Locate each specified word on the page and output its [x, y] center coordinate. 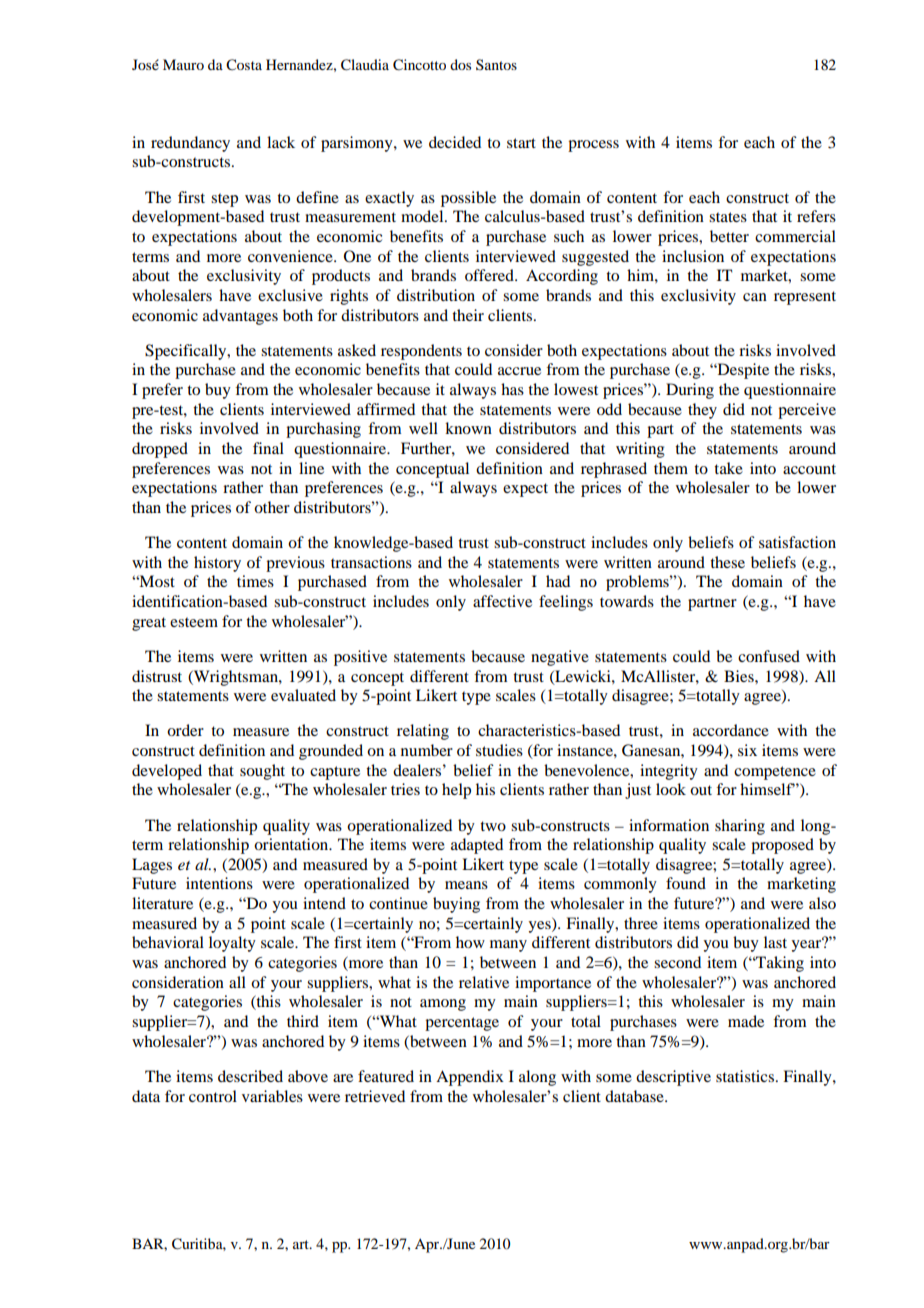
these [727, 562]
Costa [244, 65]
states [728, 217]
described [250, 1076]
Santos [496, 64]
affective [502, 601]
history [217, 564]
